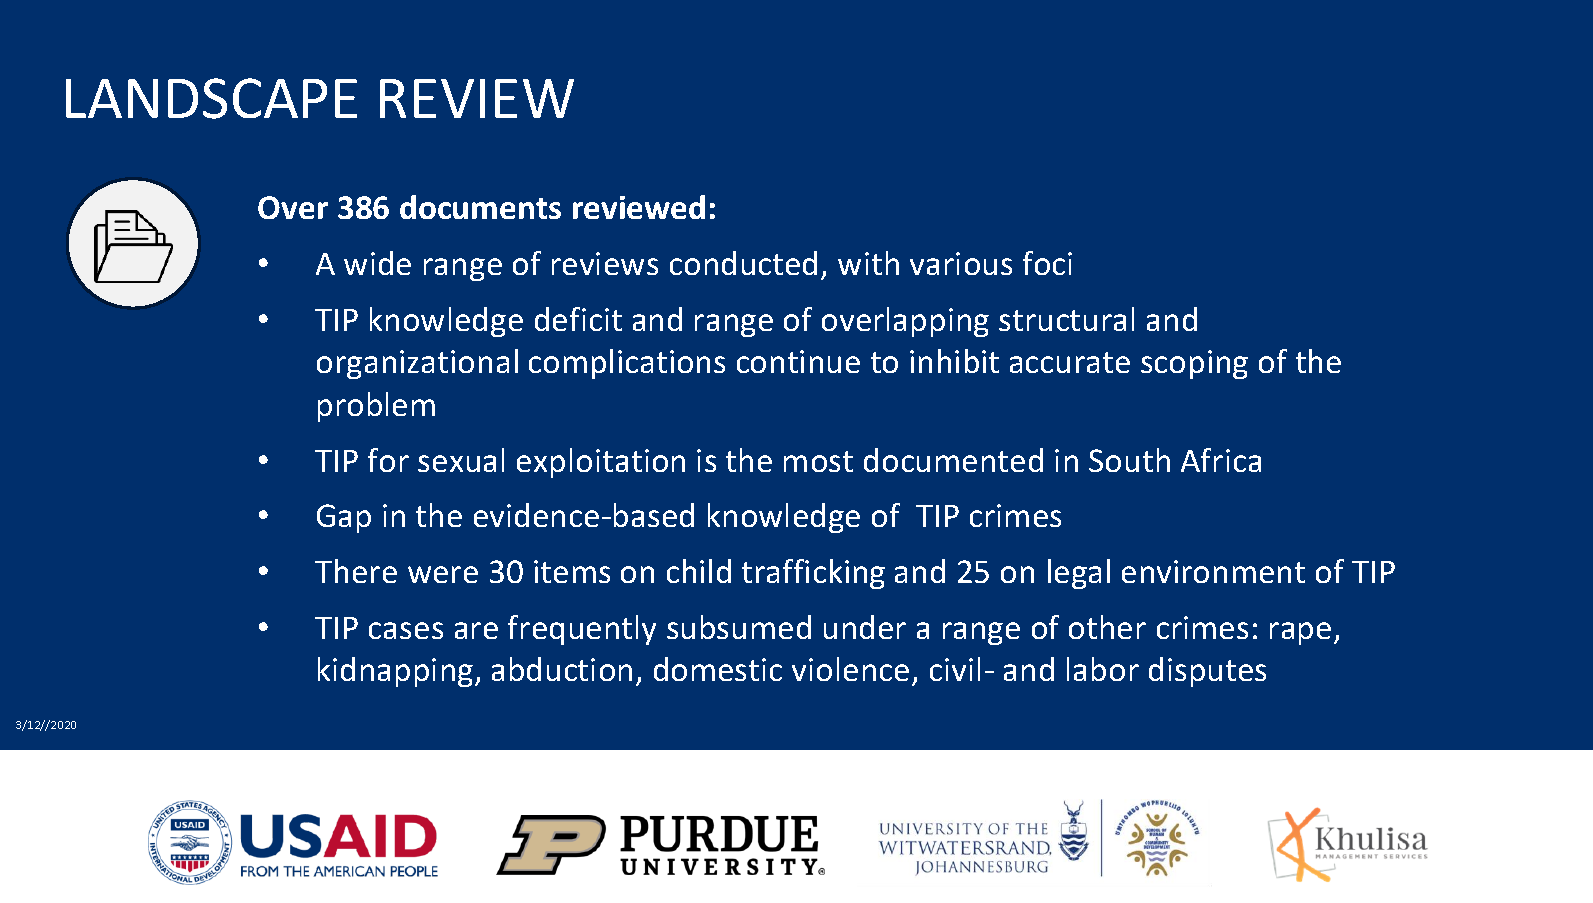  What do you see at coordinates (1070, 362) in the screenshot?
I see `accurate` at bounding box center [1070, 362].
